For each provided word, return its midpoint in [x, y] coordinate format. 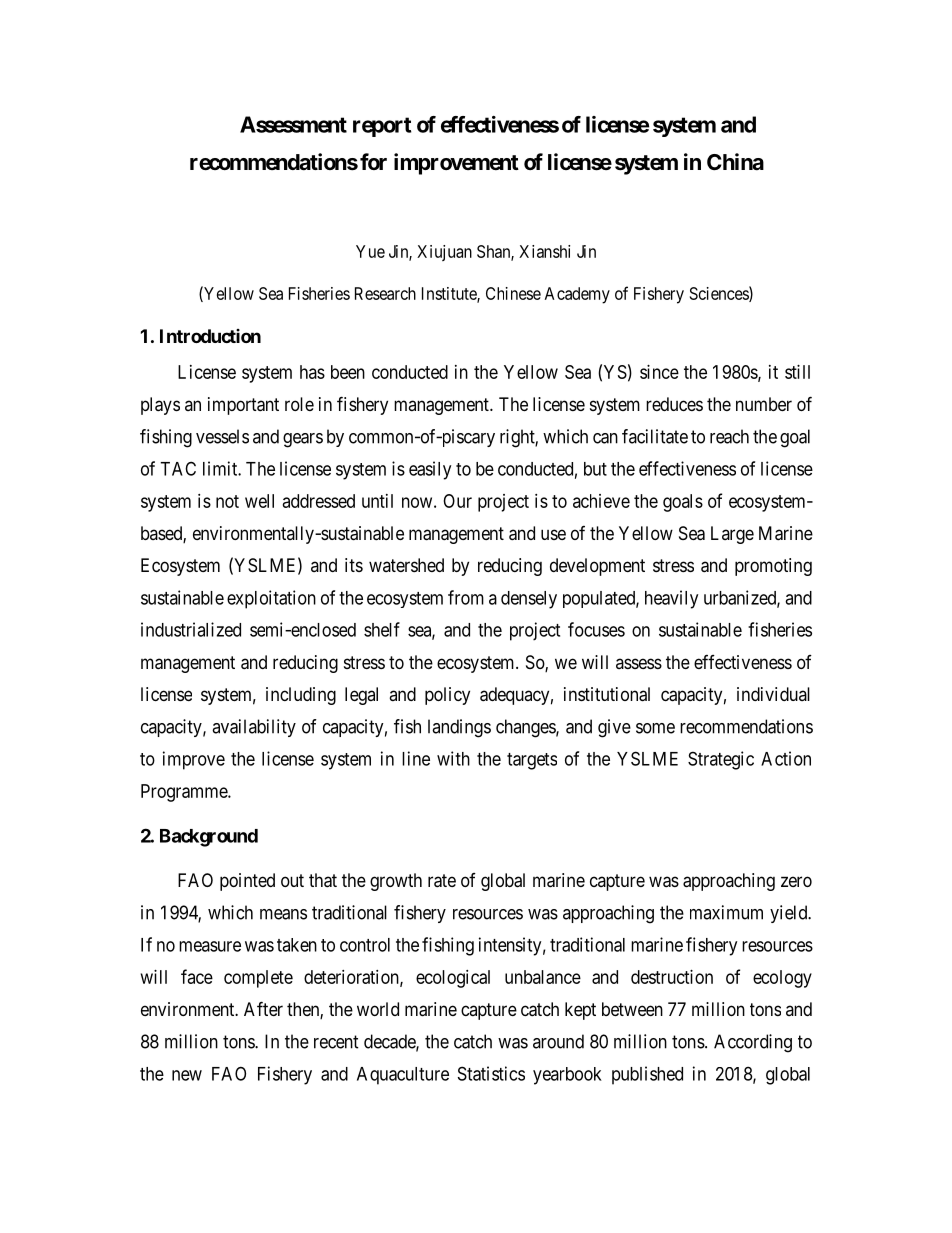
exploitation [271, 599]
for [373, 161]
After [263, 1008]
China [735, 162]
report [382, 127]
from [466, 597]
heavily [671, 599]
